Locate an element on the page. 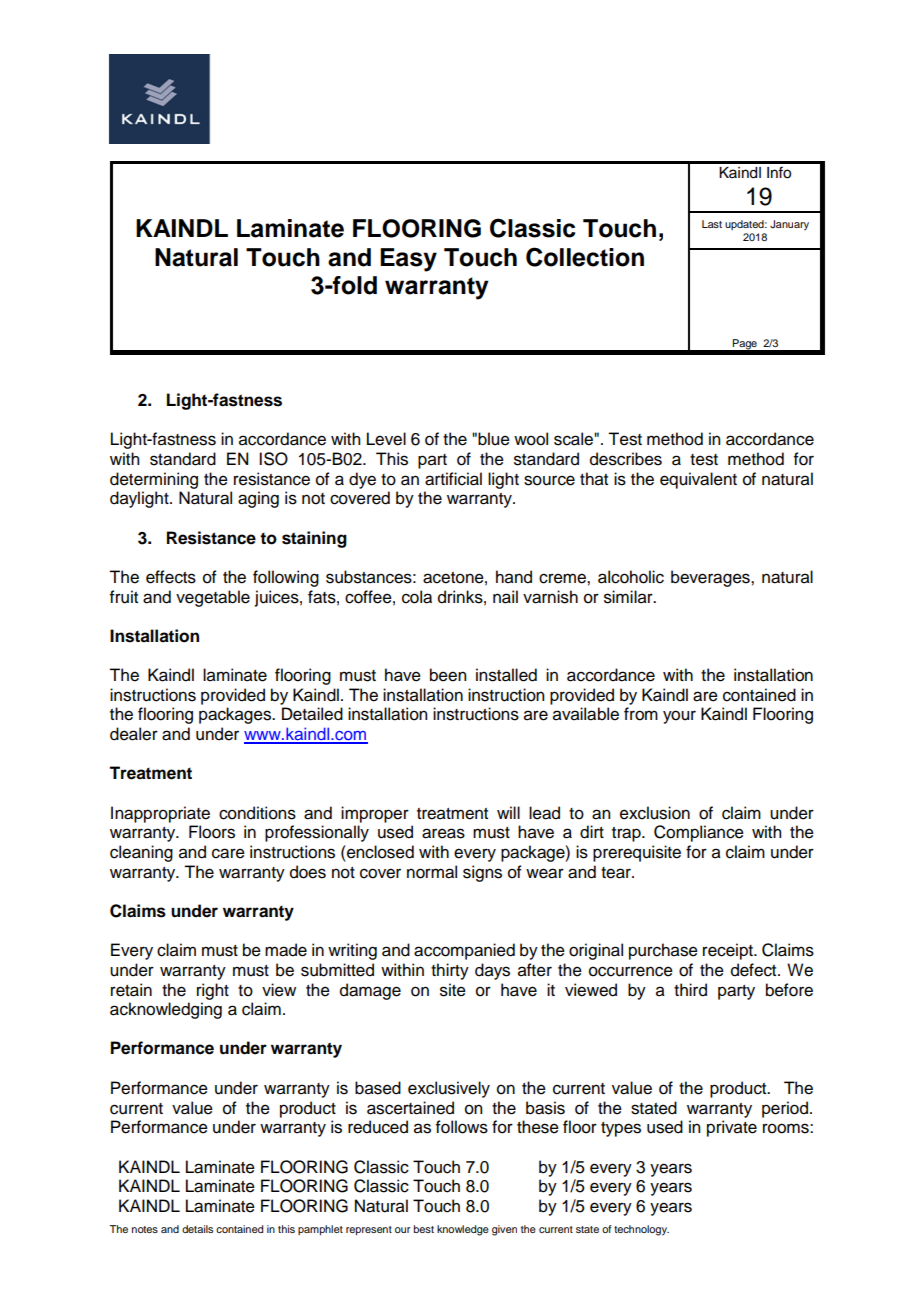 The height and width of the document is (1308, 924). signs is located at coordinates (482, 873).
